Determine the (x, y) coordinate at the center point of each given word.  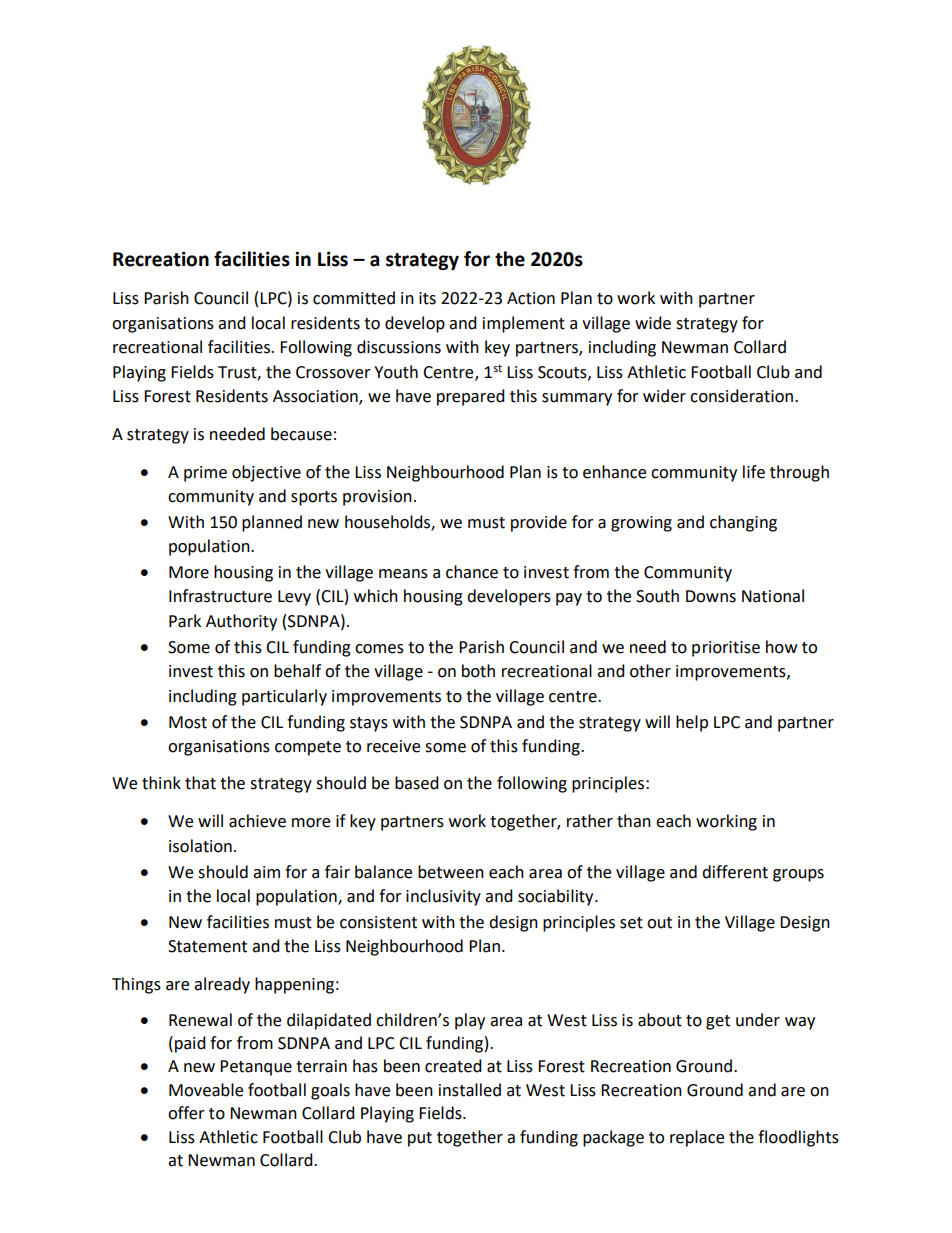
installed (470, 1090)
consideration (743, 396)
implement (524, 324)
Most (188, 722)
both (478, 671)
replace (697, 1138)
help (692, 723)
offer (186, 1113)
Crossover (333, 372)
